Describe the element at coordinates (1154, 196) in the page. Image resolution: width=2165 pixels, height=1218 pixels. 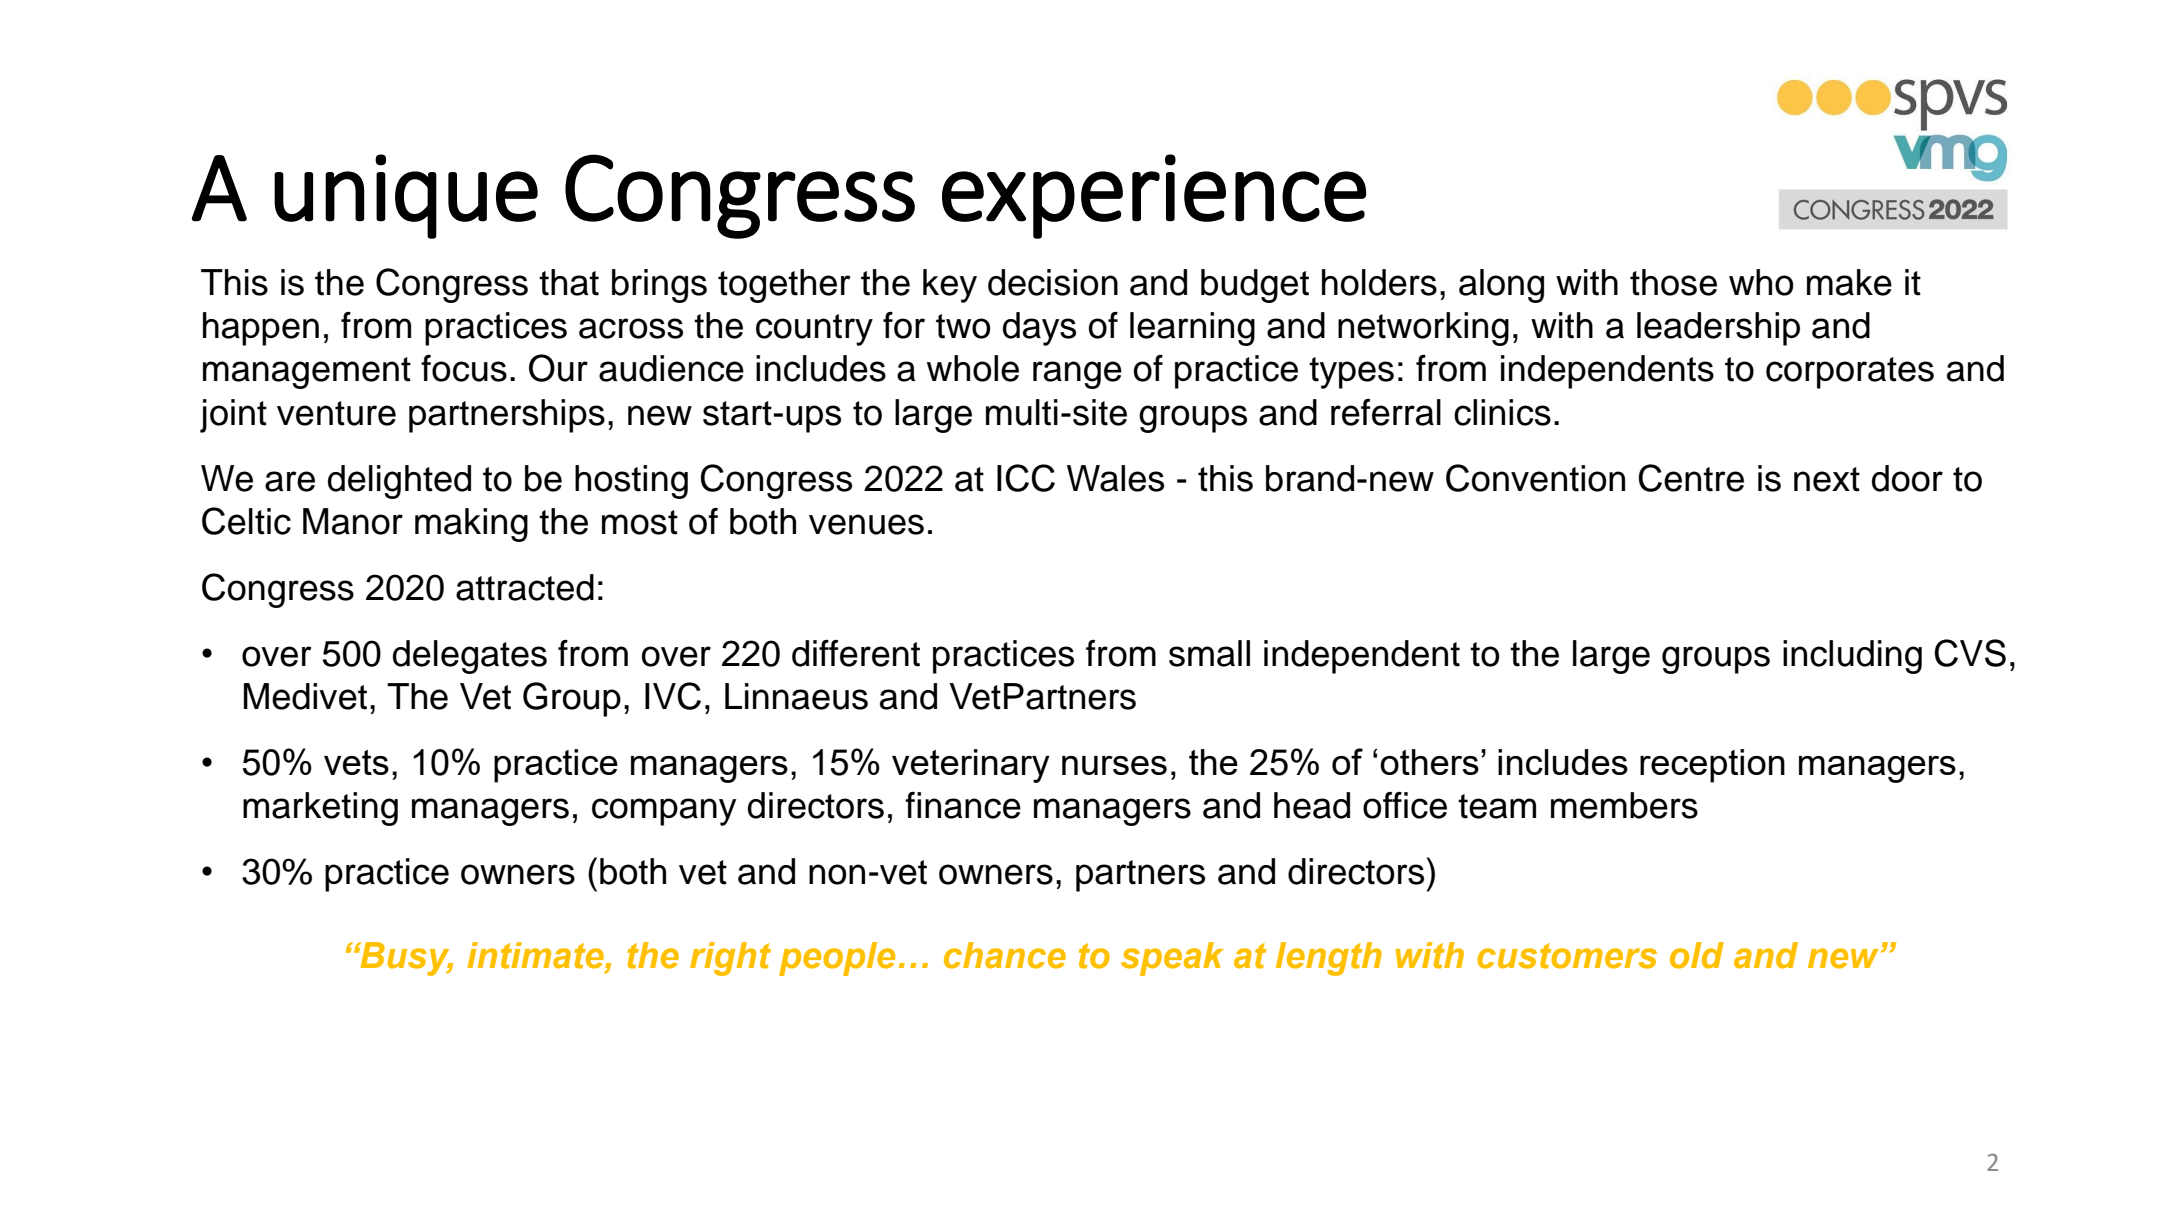
I see `experience` at that location.
